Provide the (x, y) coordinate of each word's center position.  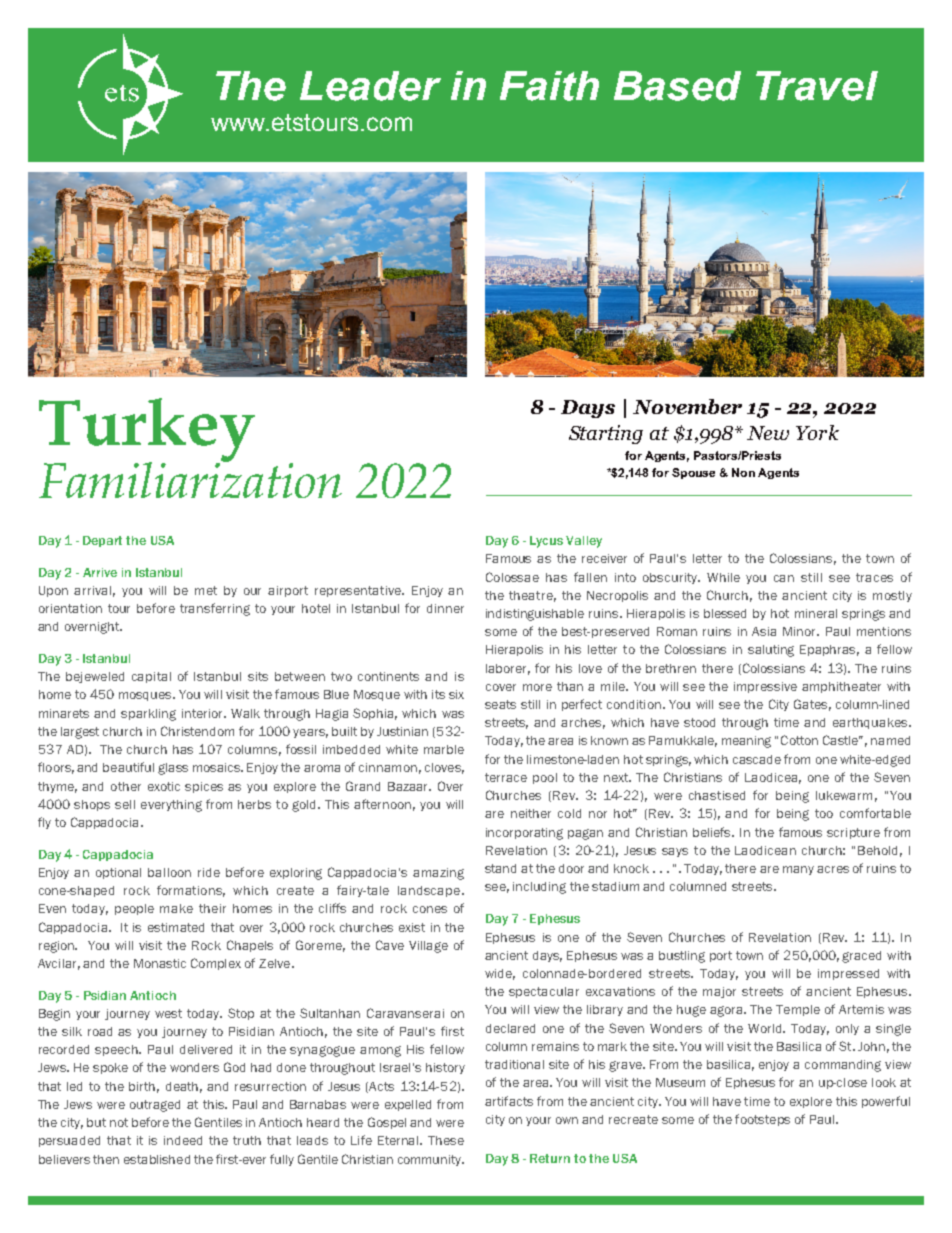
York (817, 432)
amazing (438, 874)
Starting (606, 434)
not (119, 1122)
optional (118, 873)
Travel (817, 86)
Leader (370, 86)
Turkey (147, 431)
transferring (215, 609)
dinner (445, 608)
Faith (549, 86)
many (798, 870)
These (446, 1140)
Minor (801, 631)
